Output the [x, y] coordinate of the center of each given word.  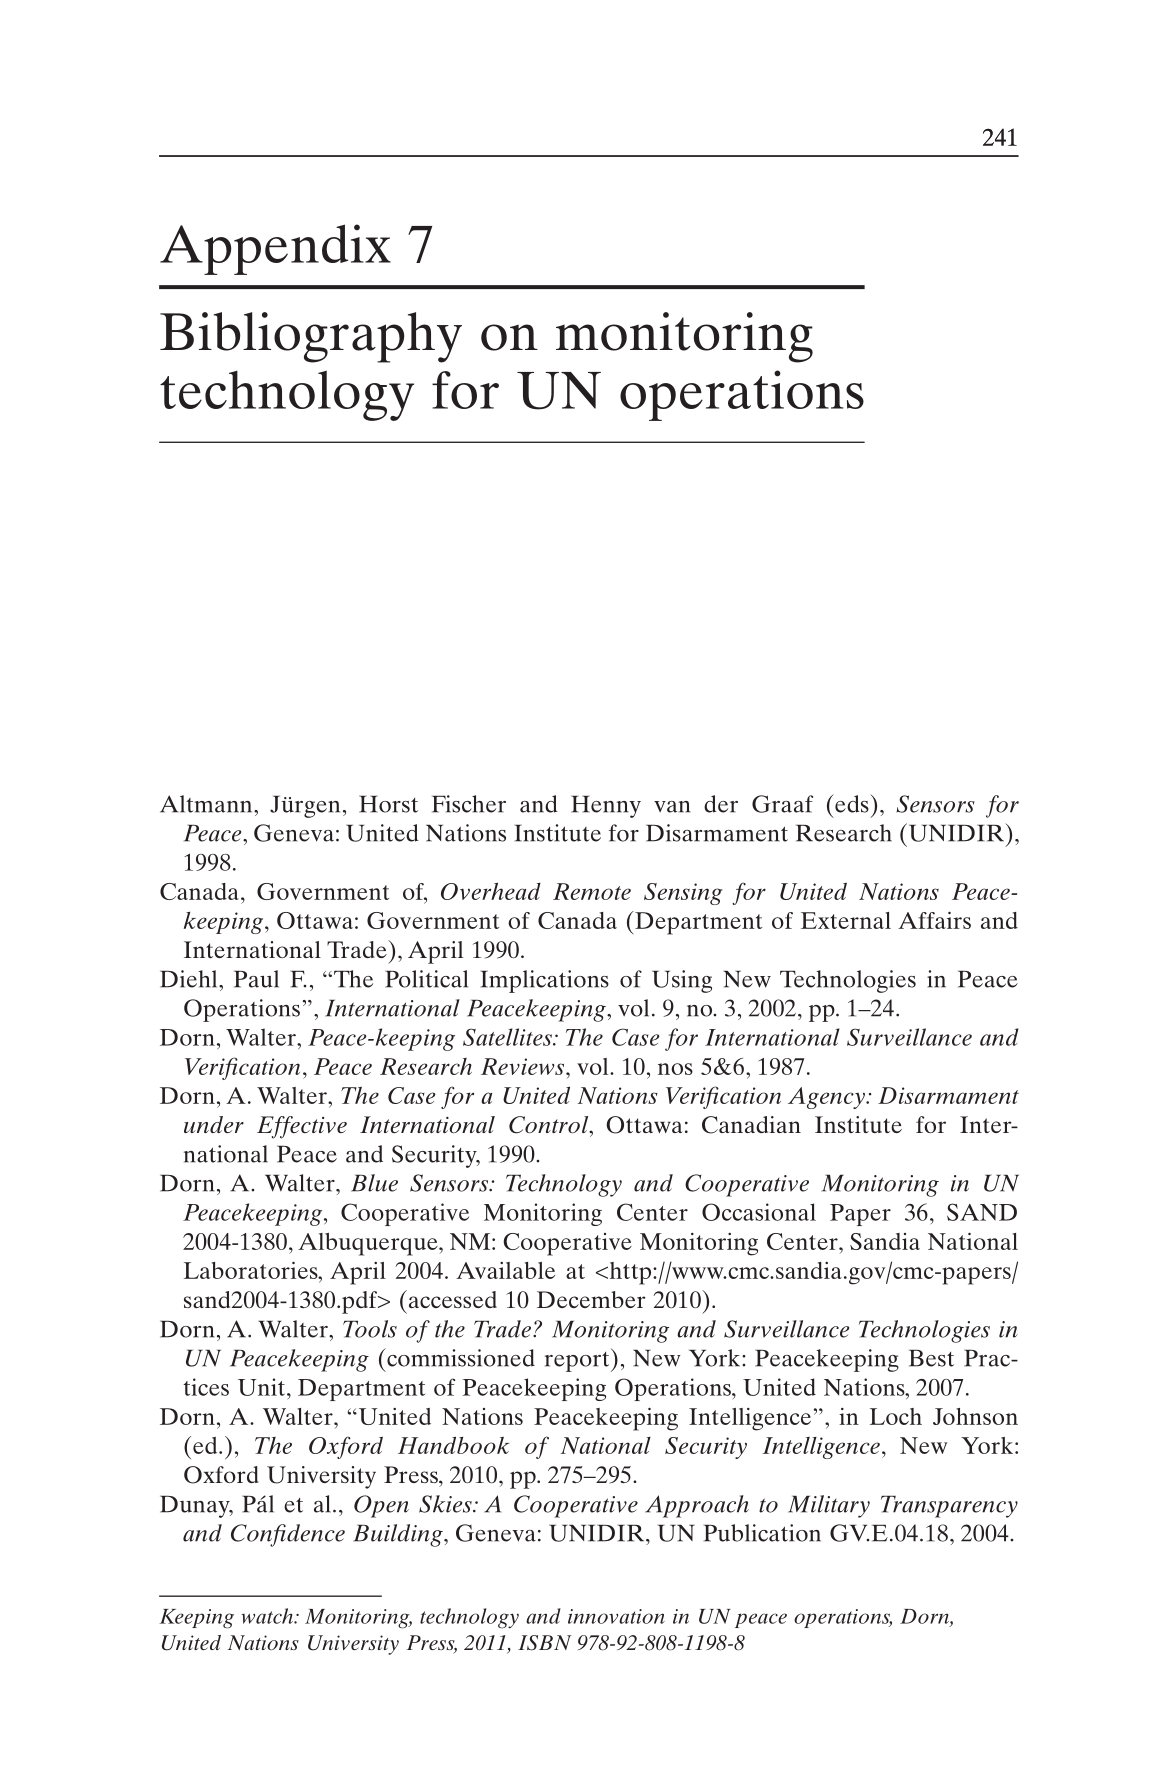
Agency [827, 1098]
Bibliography [311, 337]
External [846, 920]
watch [268, 1616]
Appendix [275, 249]
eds [852, 803]
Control [550, 1125]
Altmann [207, 804]
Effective [302, 1127]
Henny [606, 807]
